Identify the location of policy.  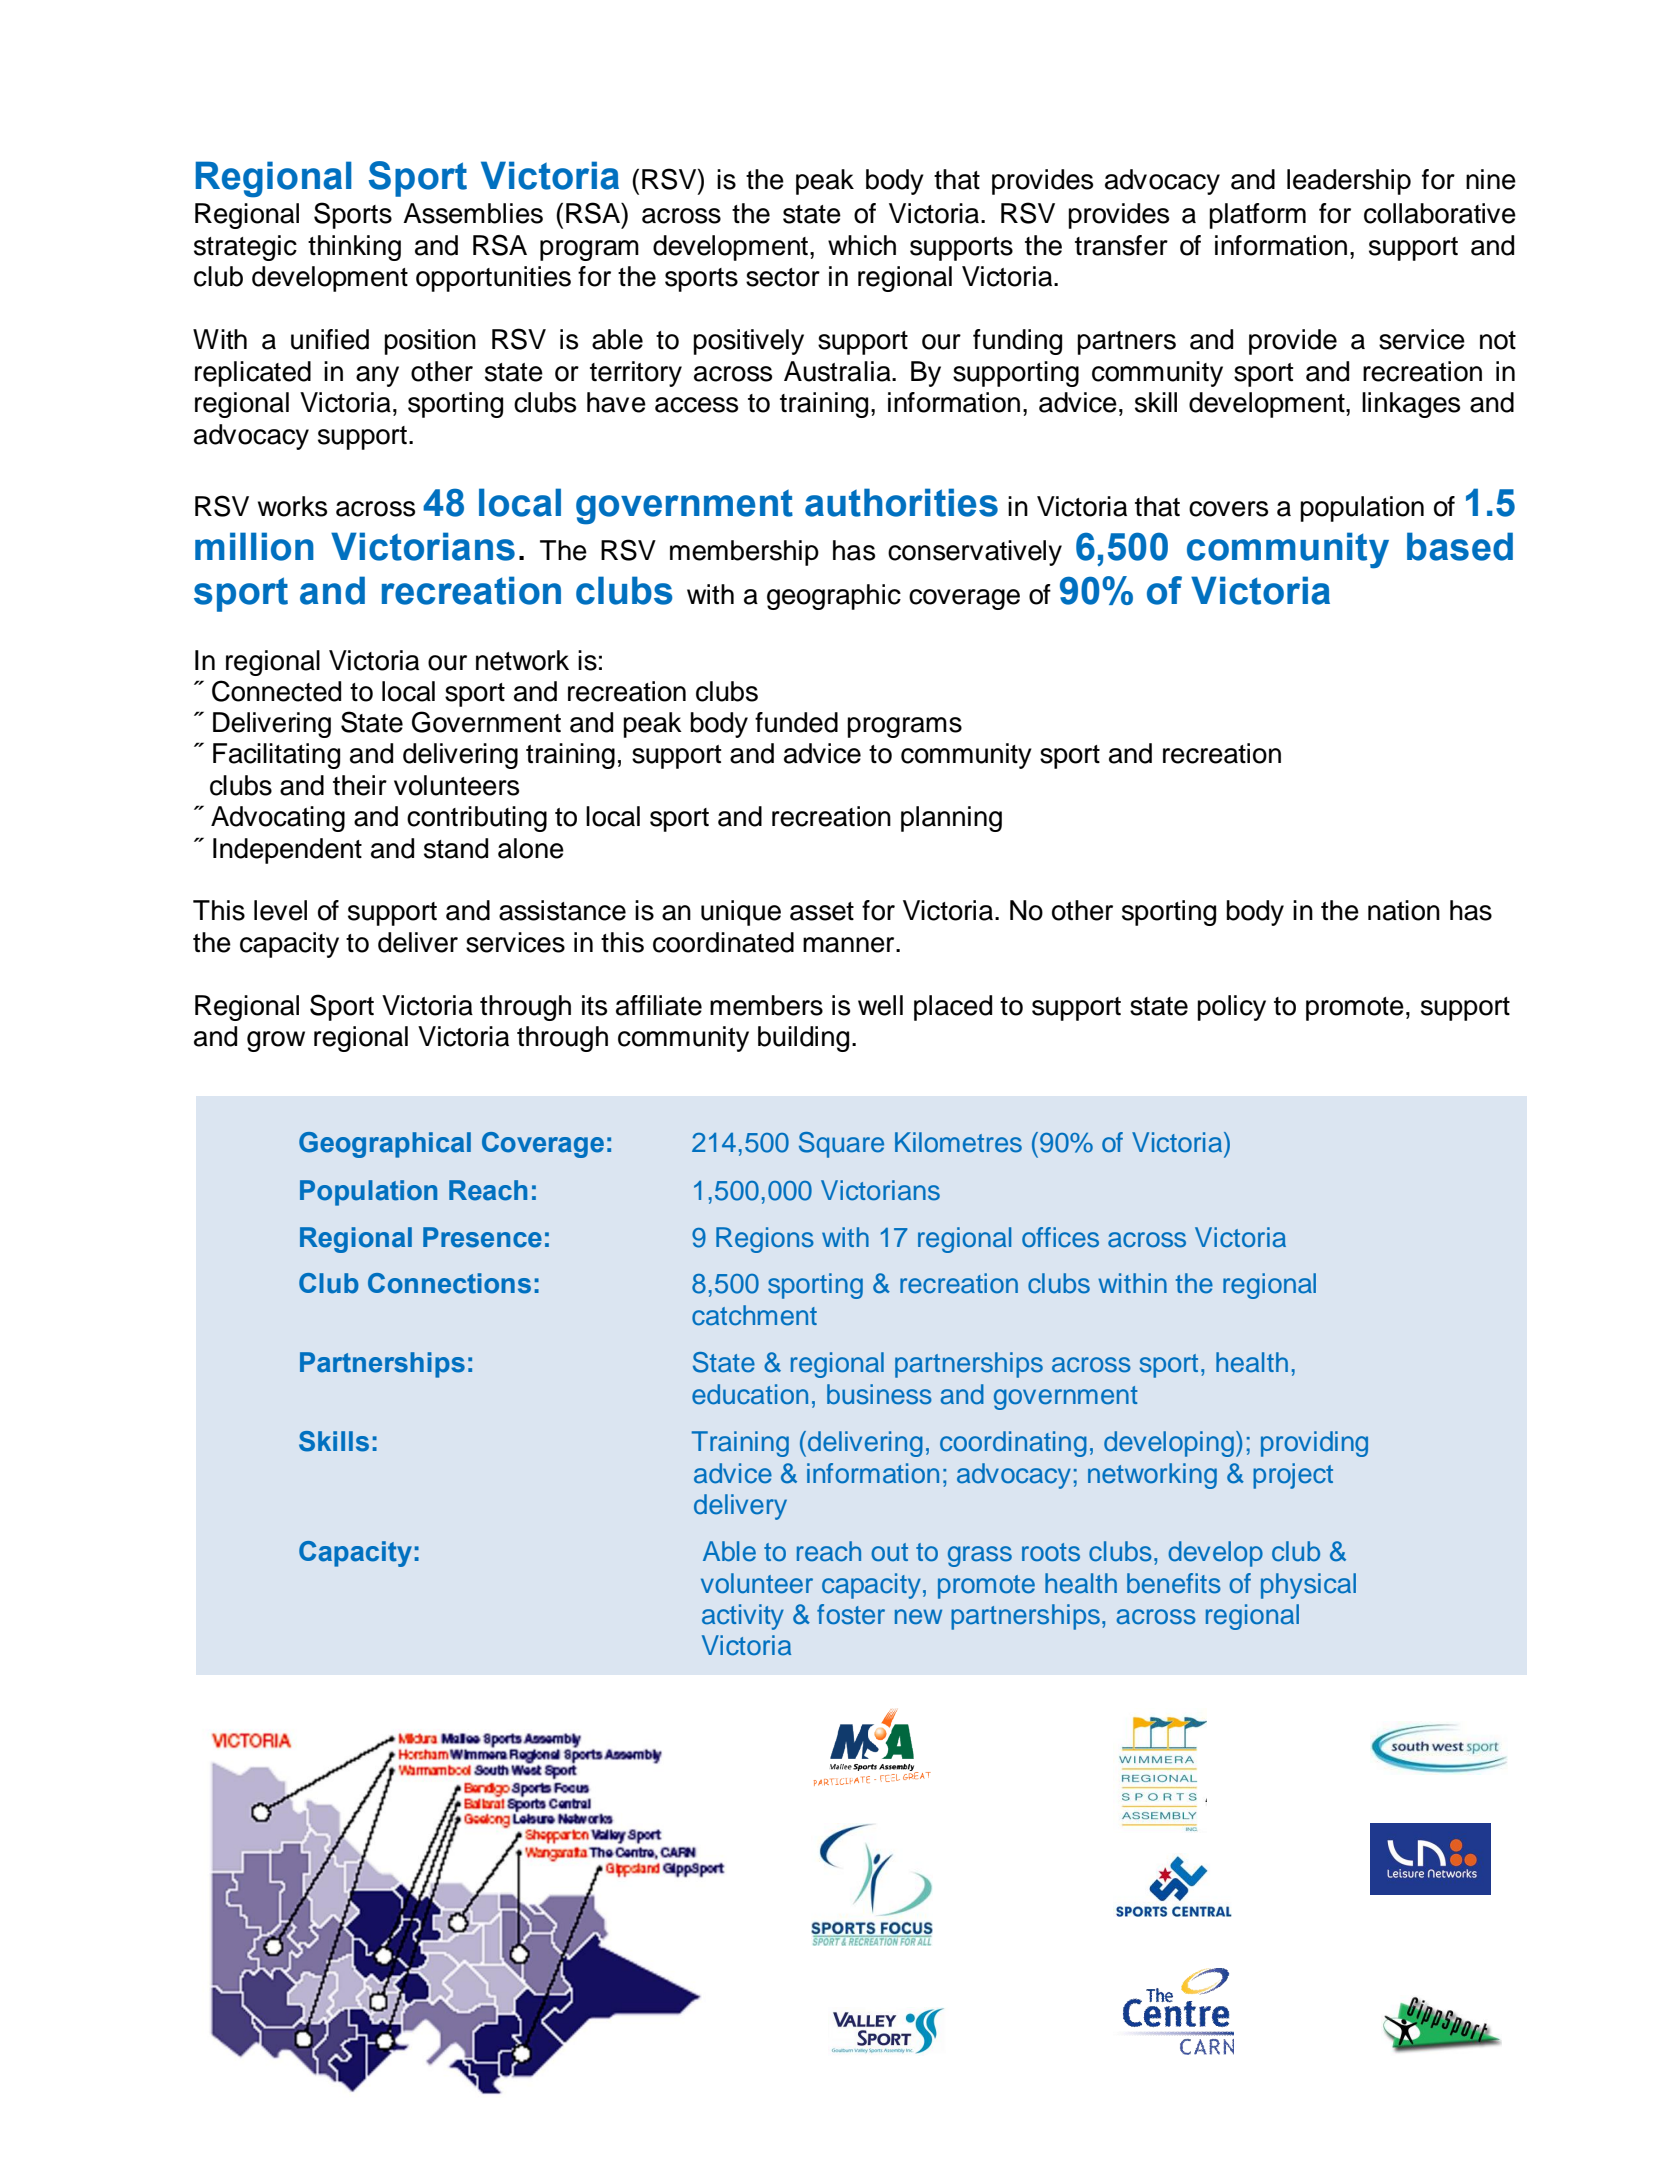
(1231, 1008).
